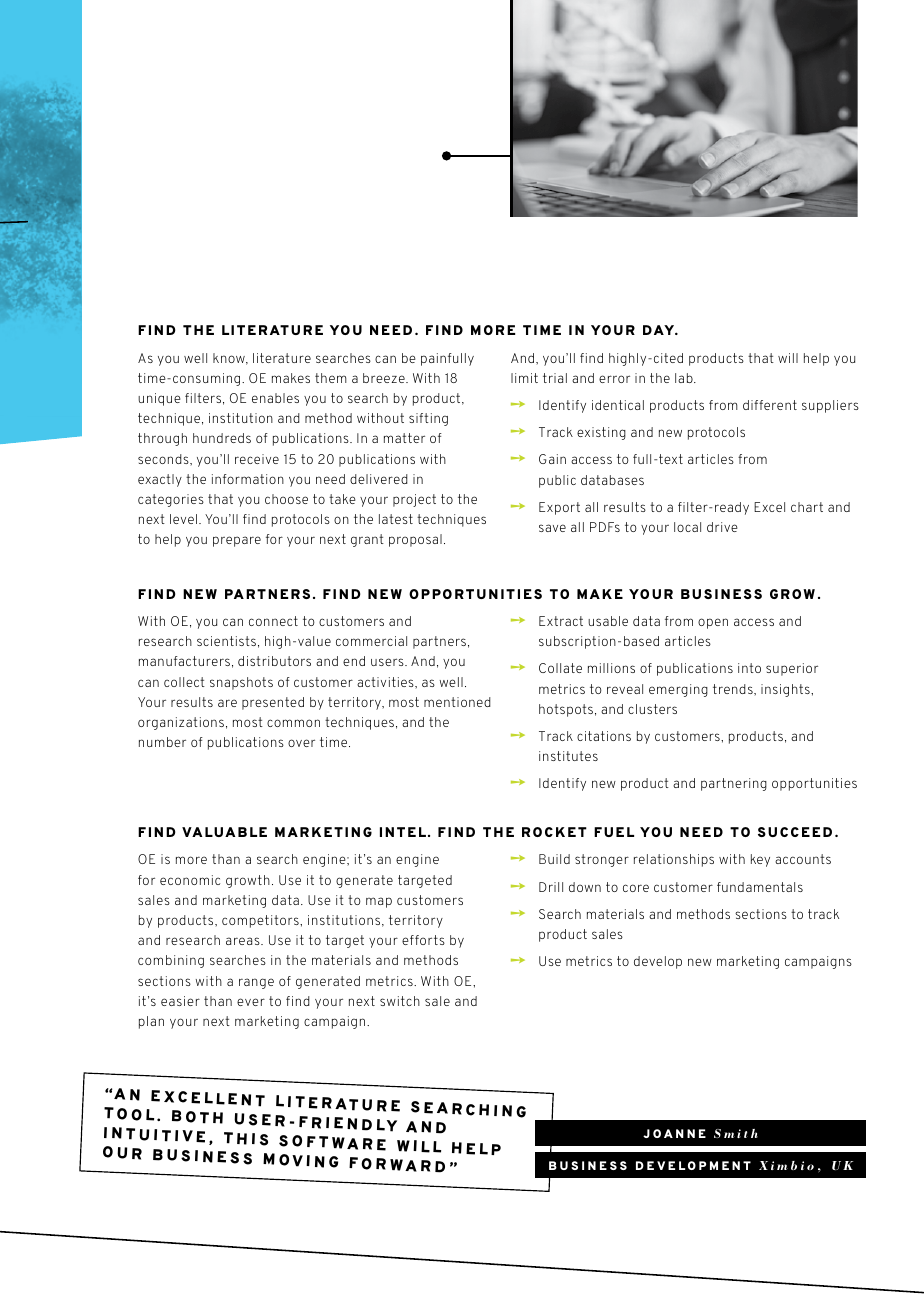 The width and height of the page is (924, 1308). Describe the element at coordinates (415, 540) in the page. I see `proposal` at that location.
